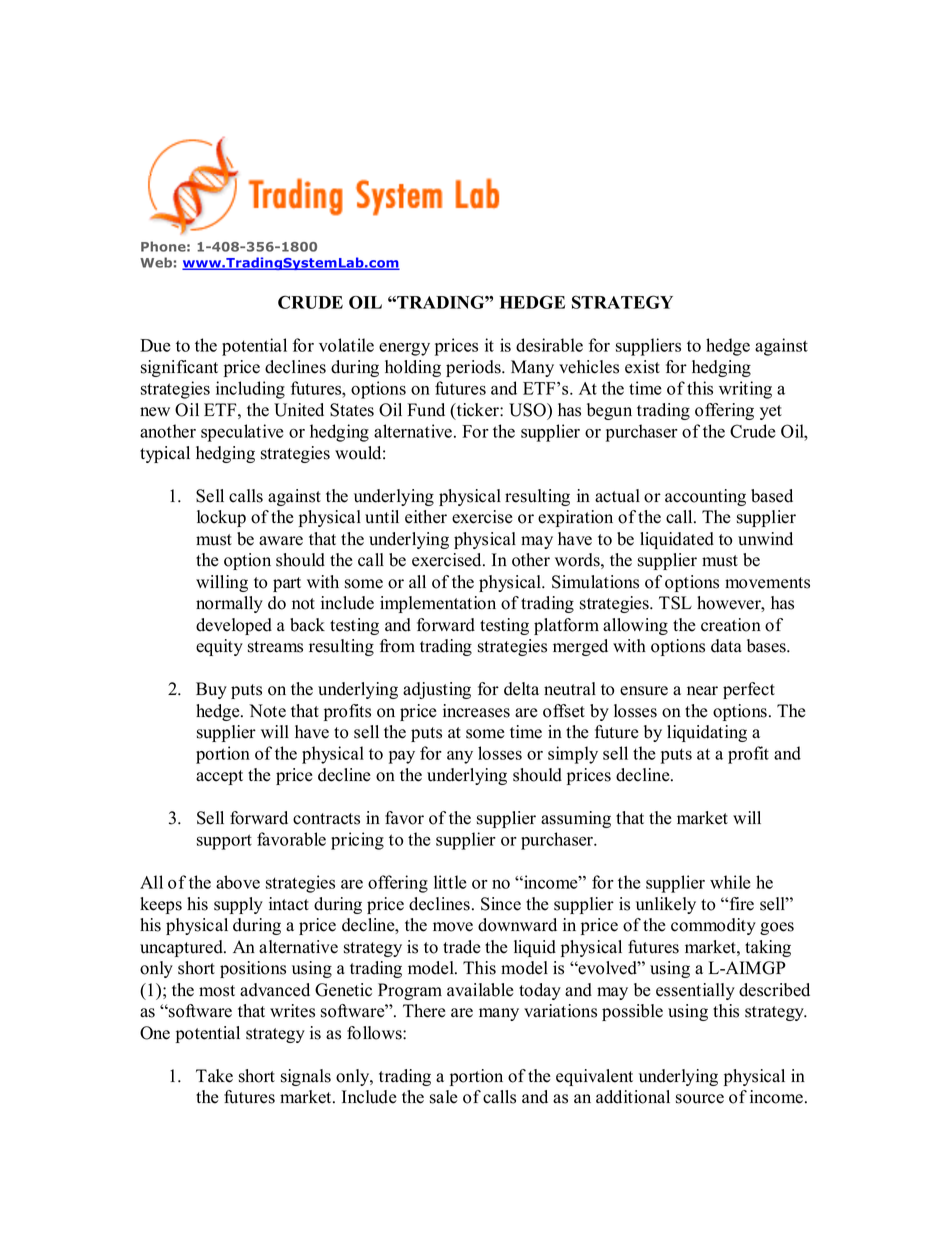 The height and width of the screenshot is (1233, 952). Describe the element at coordinates (700, 1099) in the screenshot. I see `source` at that location.
